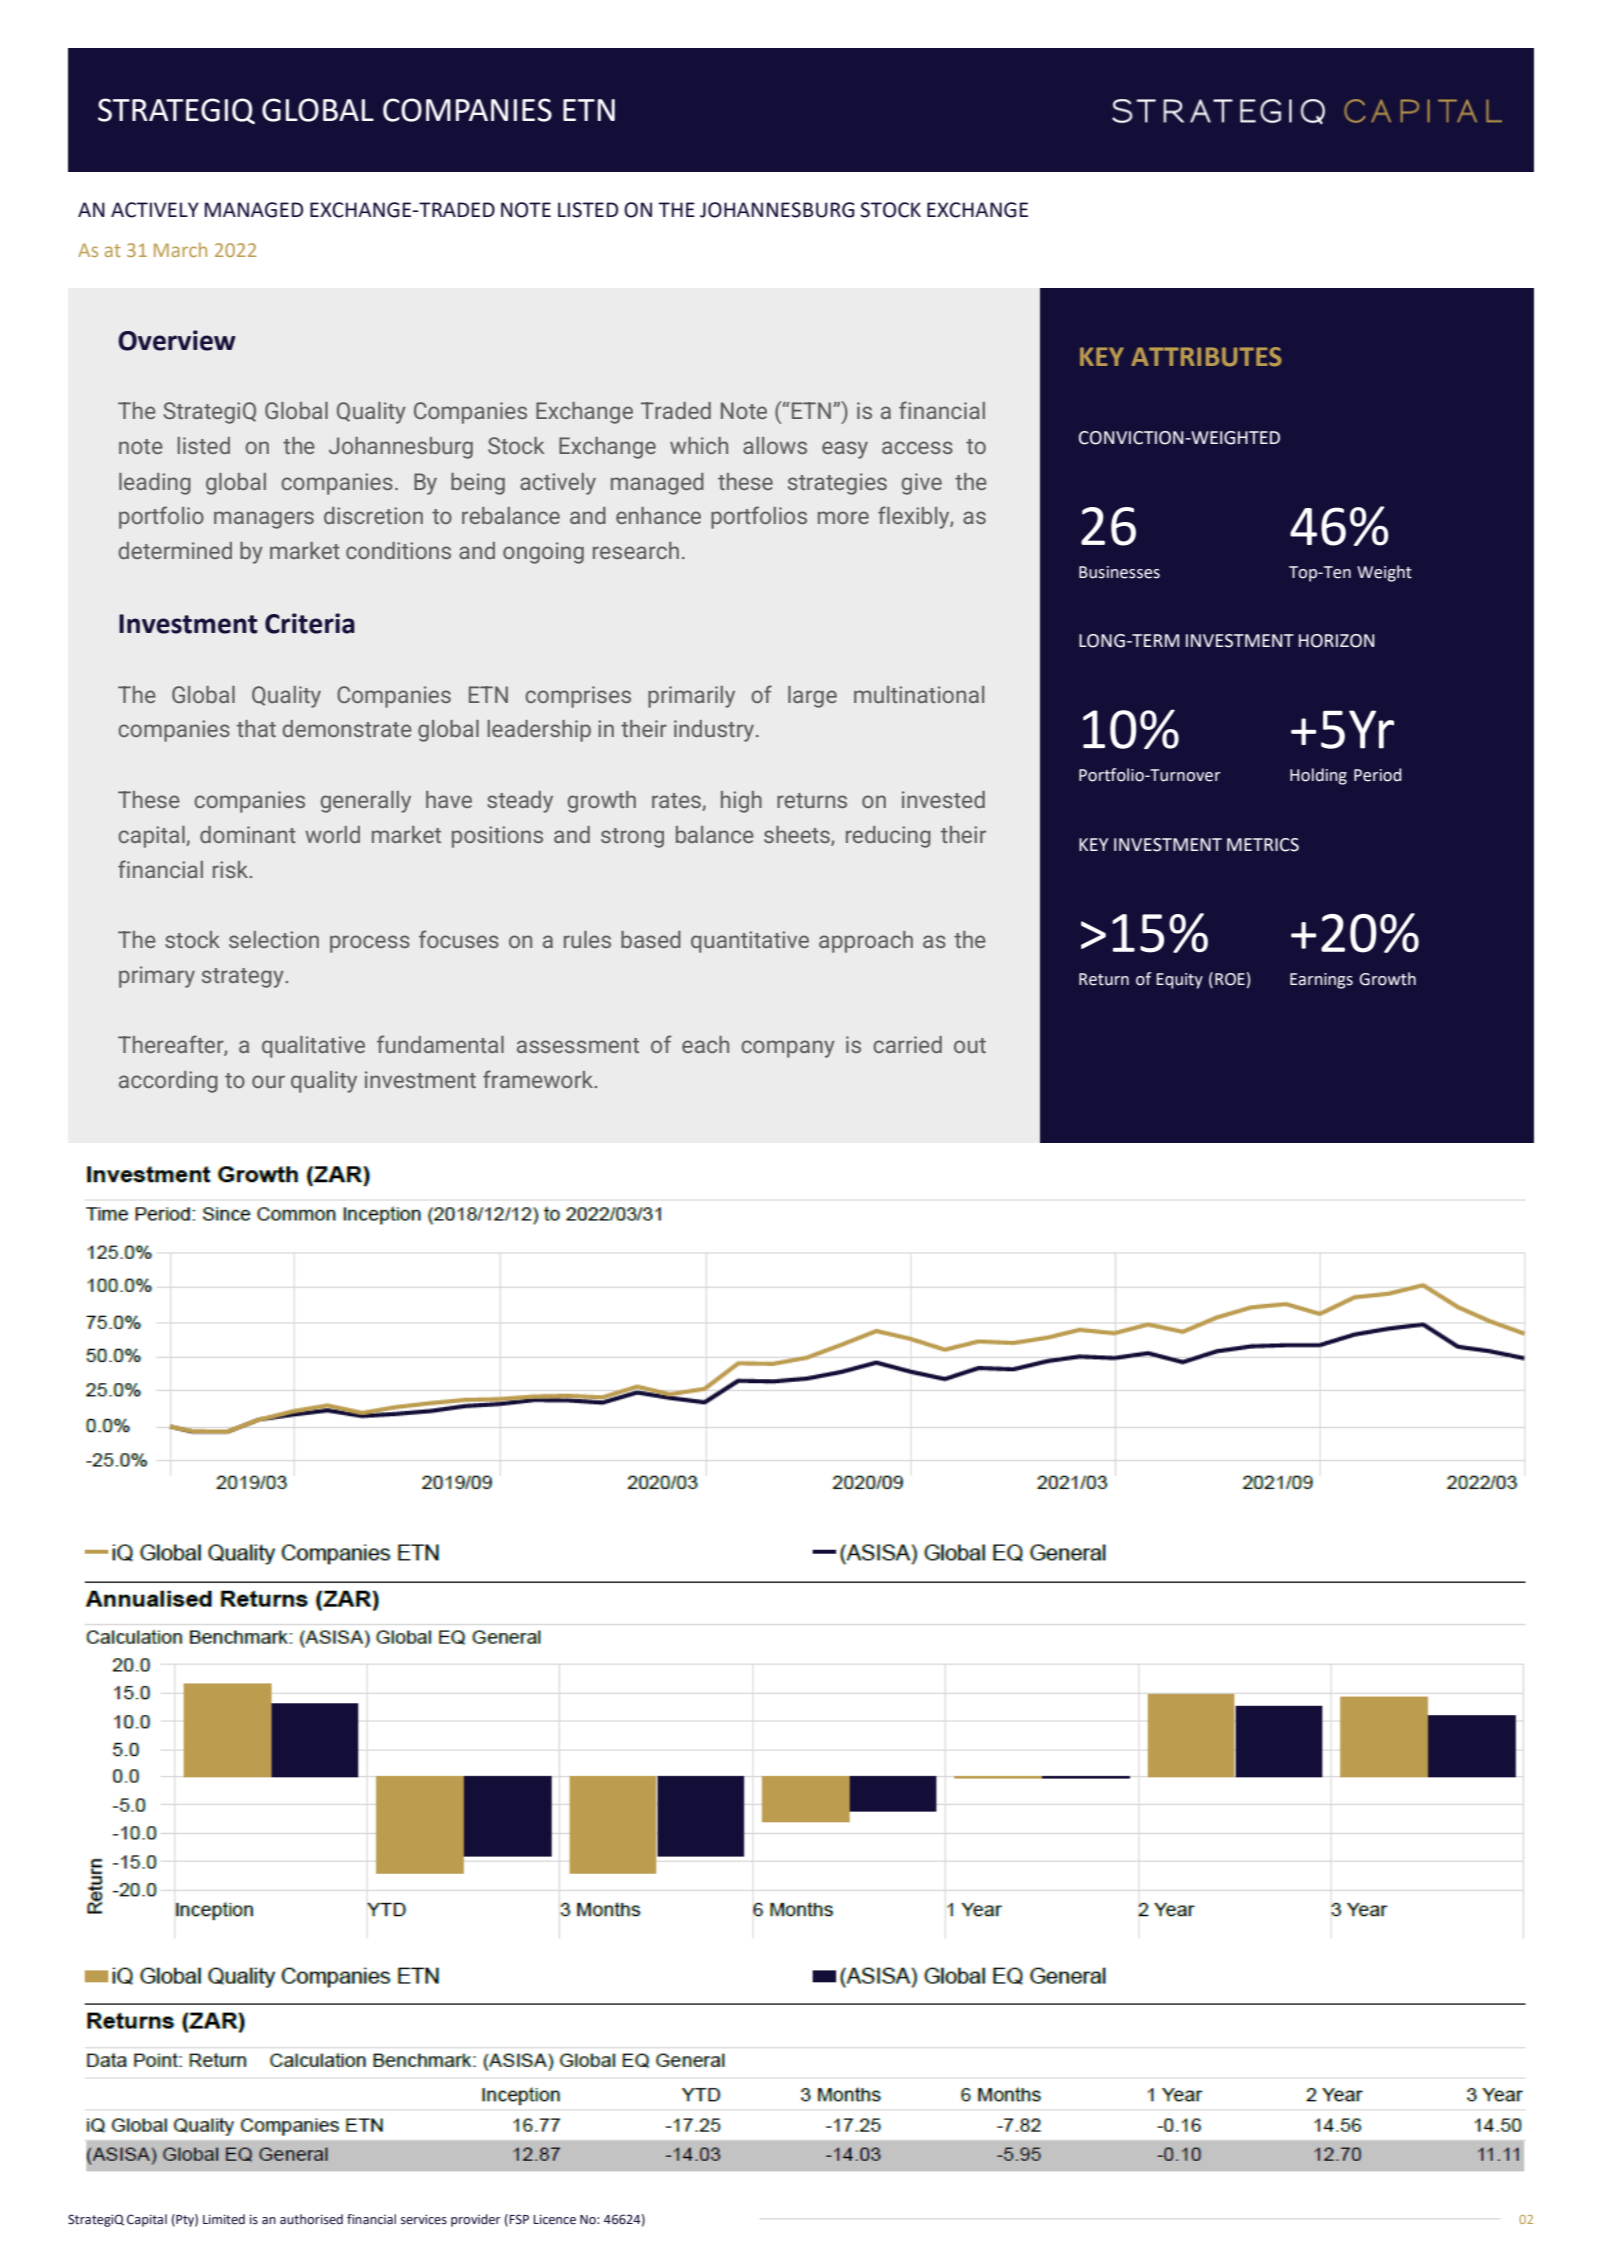 This screenshot has height=2267, width=1602. What do you see at coordinates (1206, 357) in the screenshot?
I see `ATTRIBUTES` at bounding box center [1206, 357].
